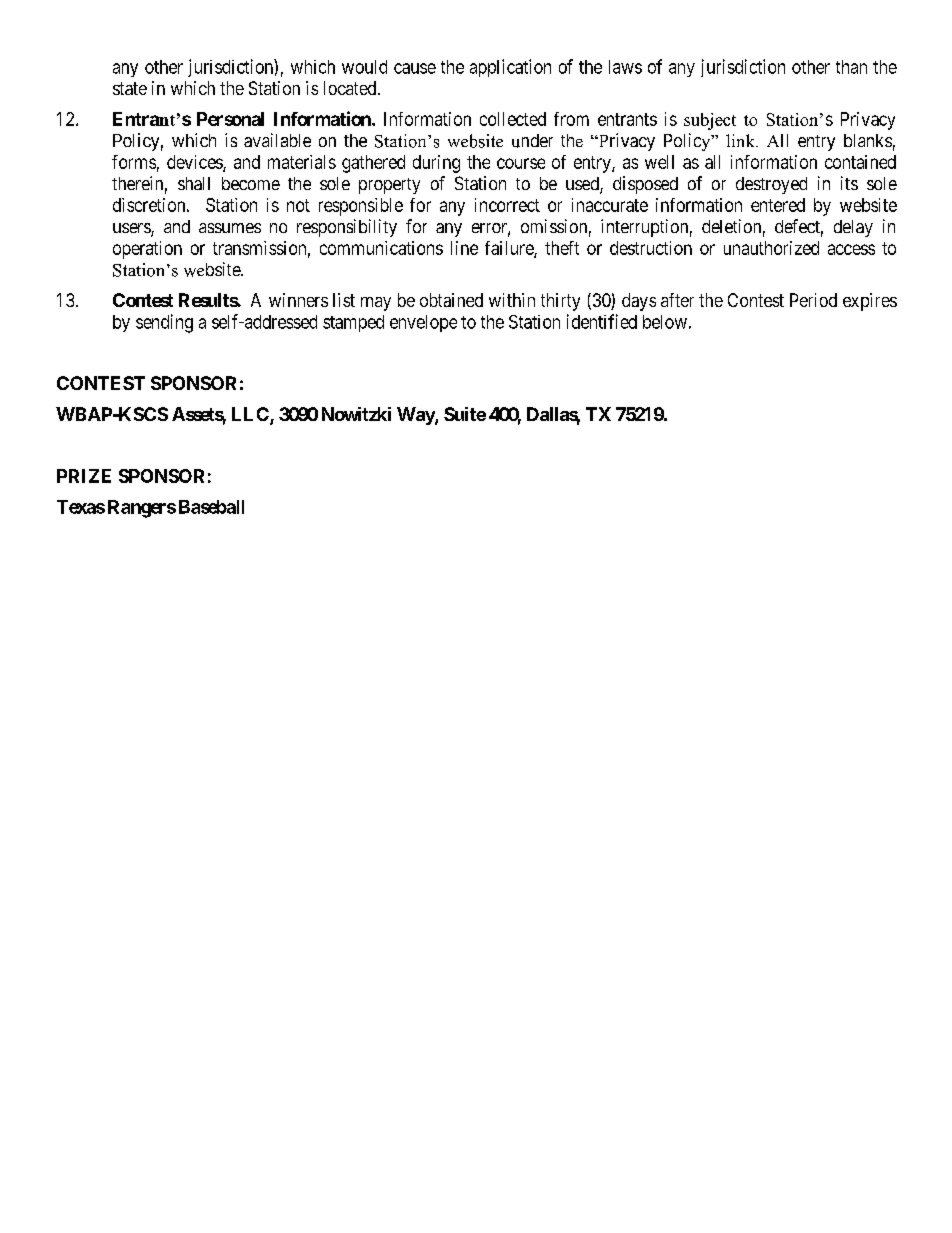 Image resolution: width=952 pixels, height=1233 pixels. What do you see at coordinates (84, 476) in the document?
I see `PRIZE` at bounding box center [84, 476].
